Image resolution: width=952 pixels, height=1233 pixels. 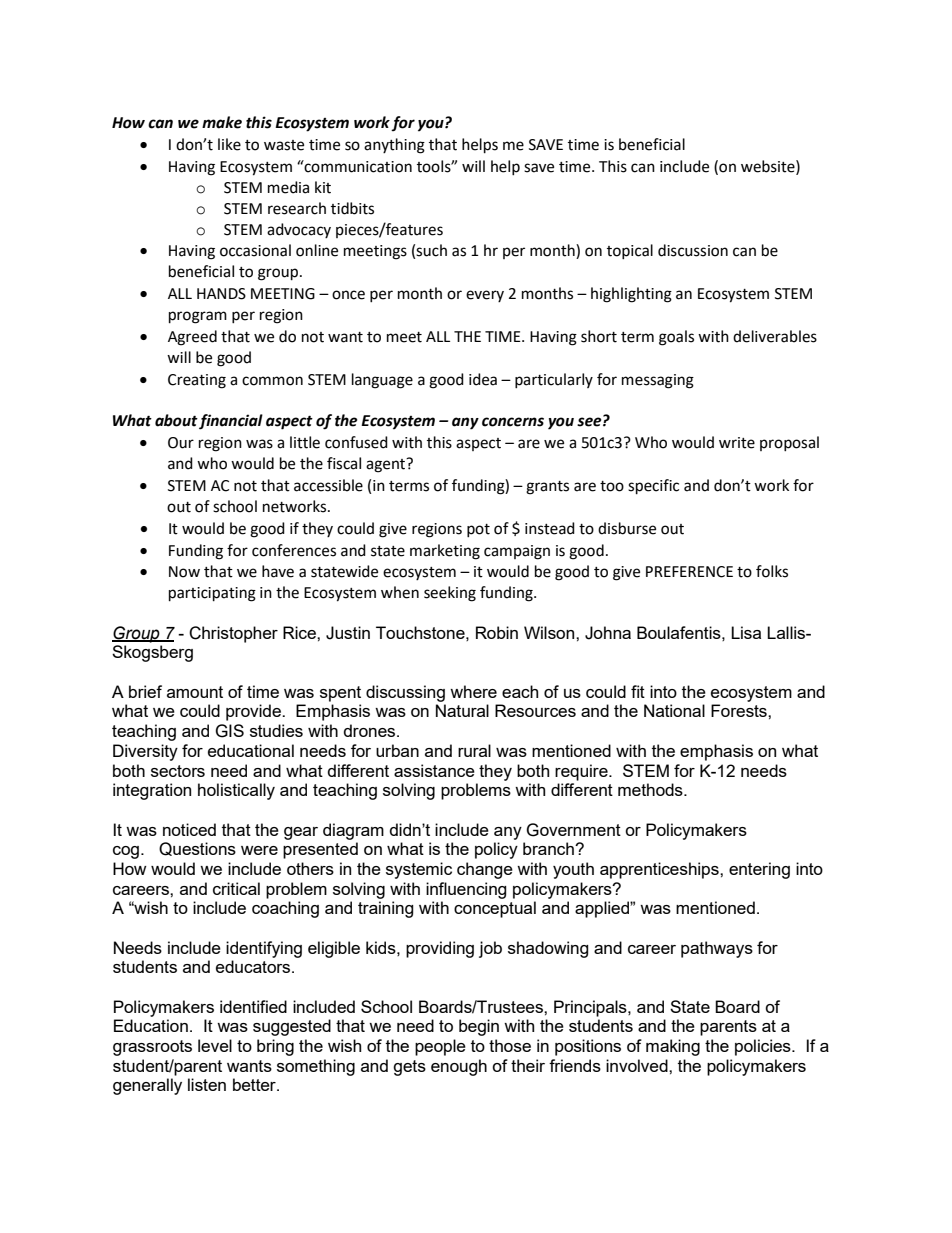 I want to click on enough, so click(x=459, y=1067).
